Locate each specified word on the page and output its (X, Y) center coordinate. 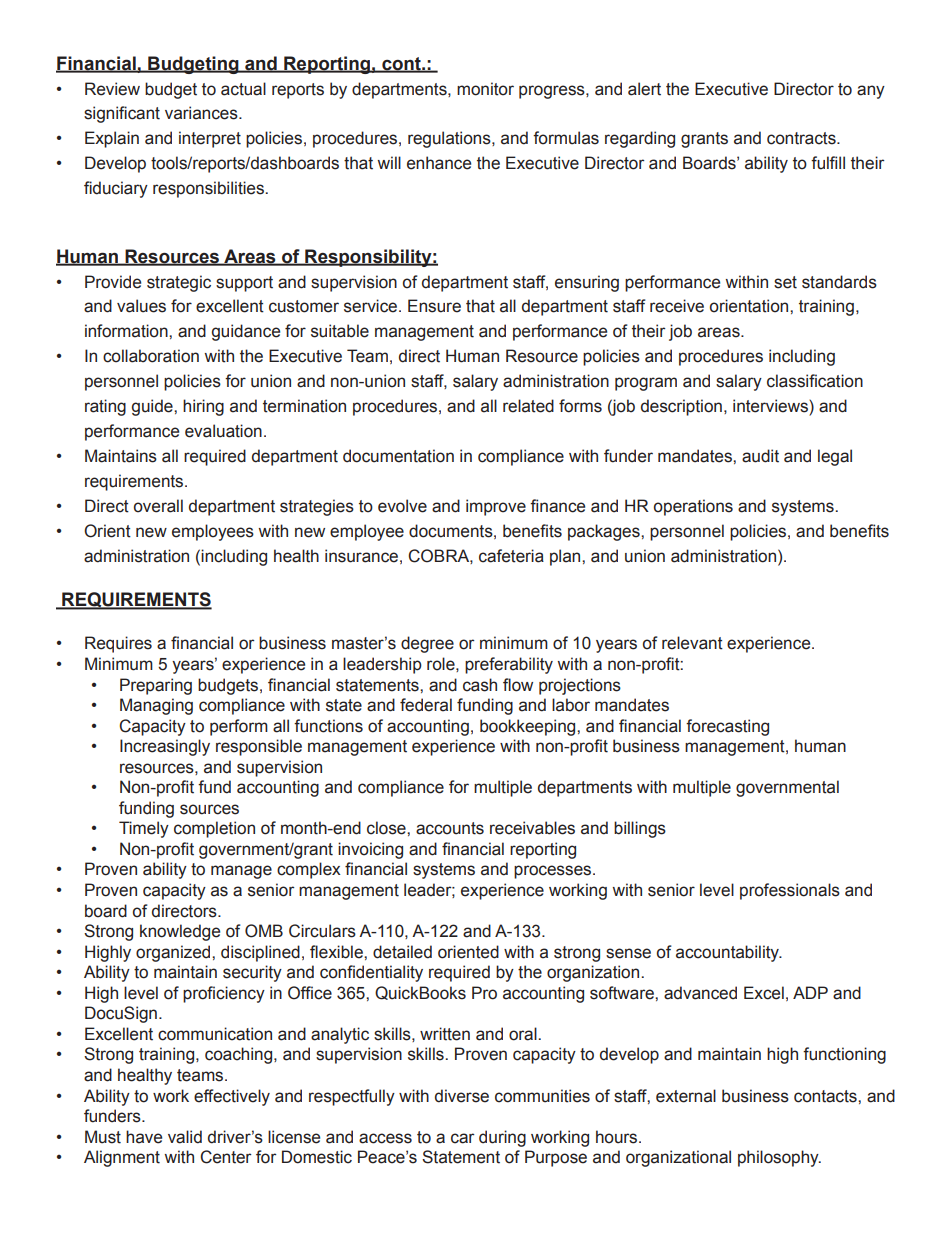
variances (202, 113)
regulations (450, 139)
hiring (203, 407)
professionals (790, 891)
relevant (692, 643)
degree (427, 644)
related (528, 406)
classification (815, 381)
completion (214, 829)
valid (185, 1137)
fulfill (828, 163)
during (502, 1138)
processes (554, 872)
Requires (118, 644)
